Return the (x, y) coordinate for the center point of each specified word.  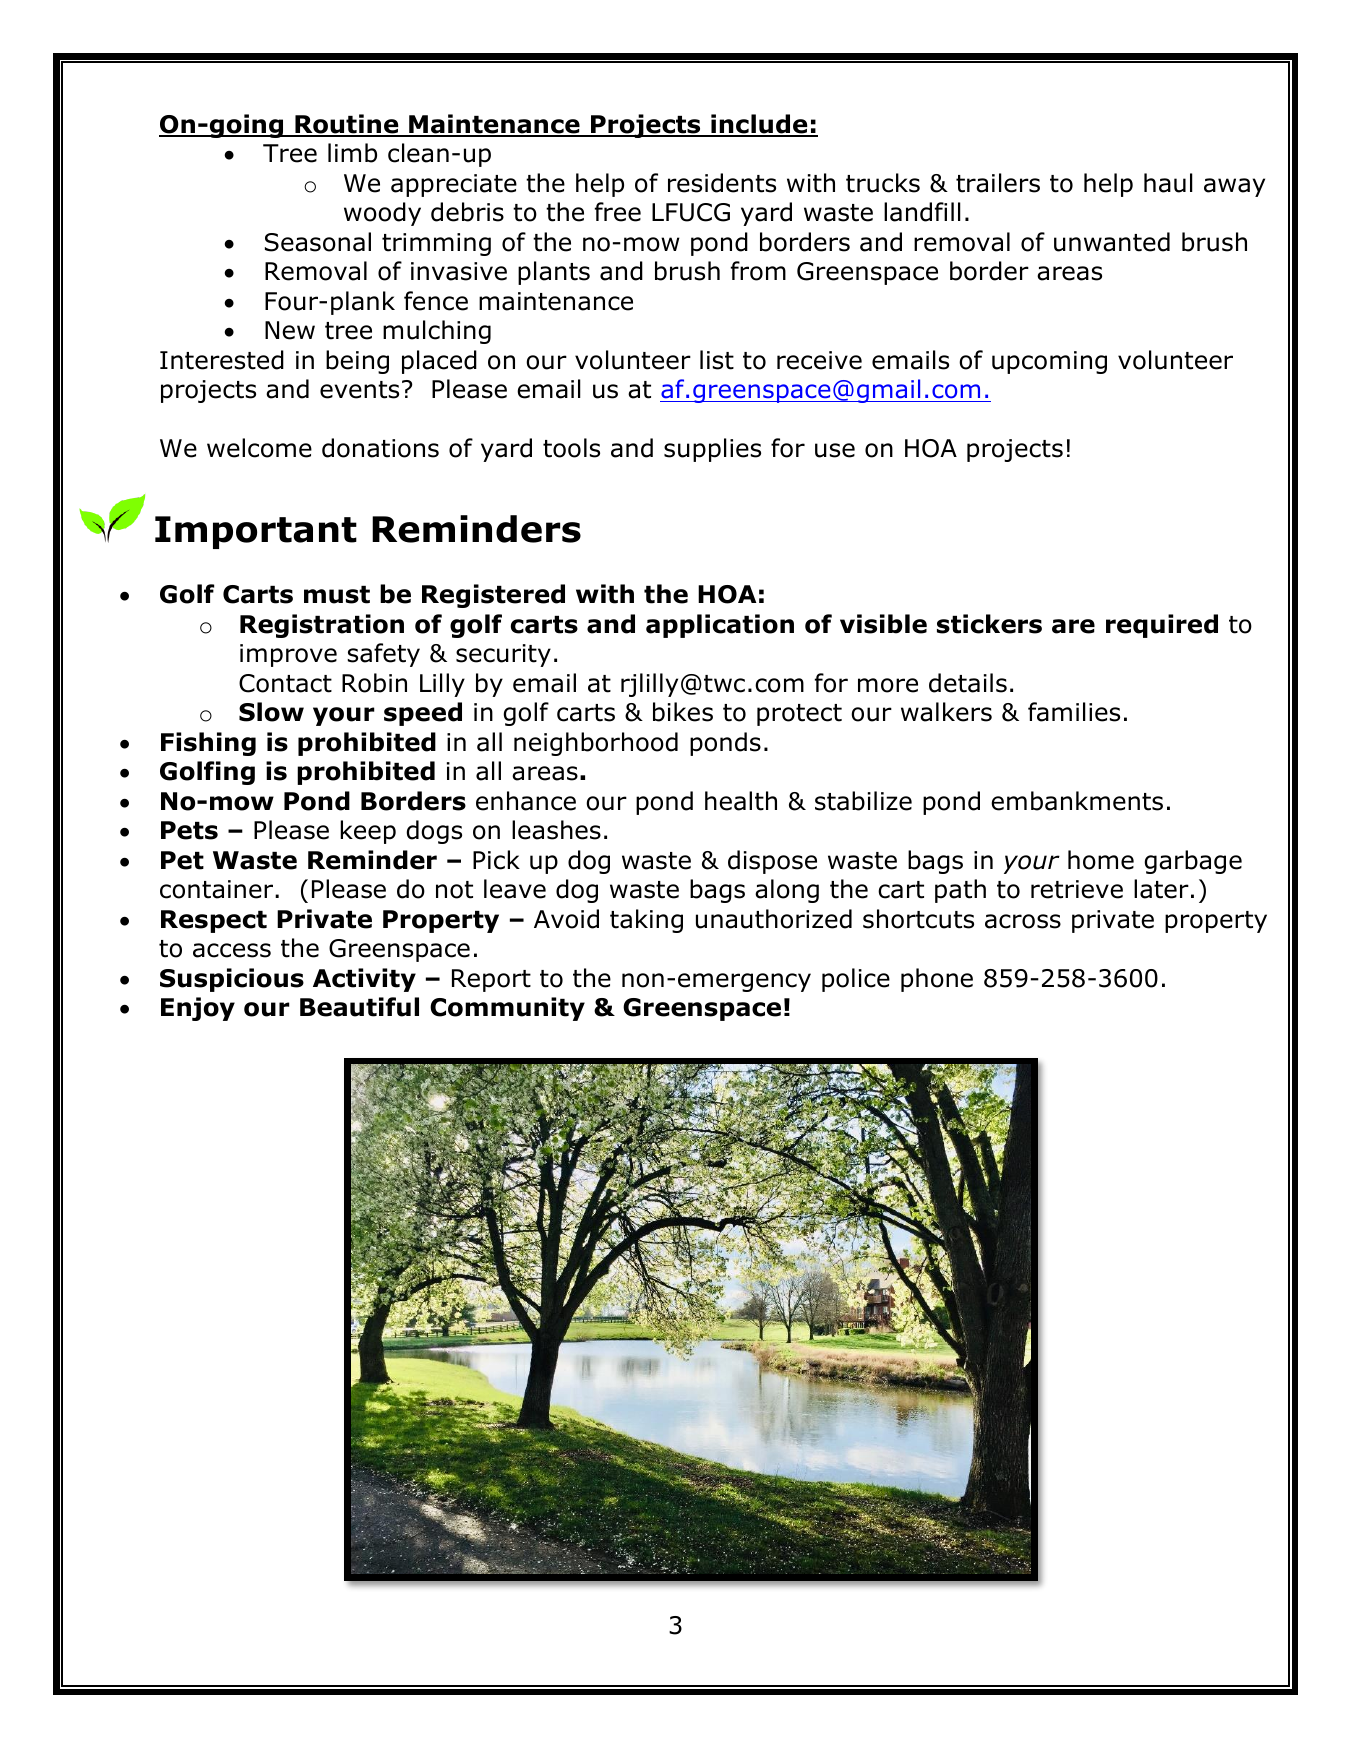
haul (1168, 183)
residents (722, 183)
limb (352, 153)
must (337, 595)
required (1162, 626)
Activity (364, 980)
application (720, 626)
